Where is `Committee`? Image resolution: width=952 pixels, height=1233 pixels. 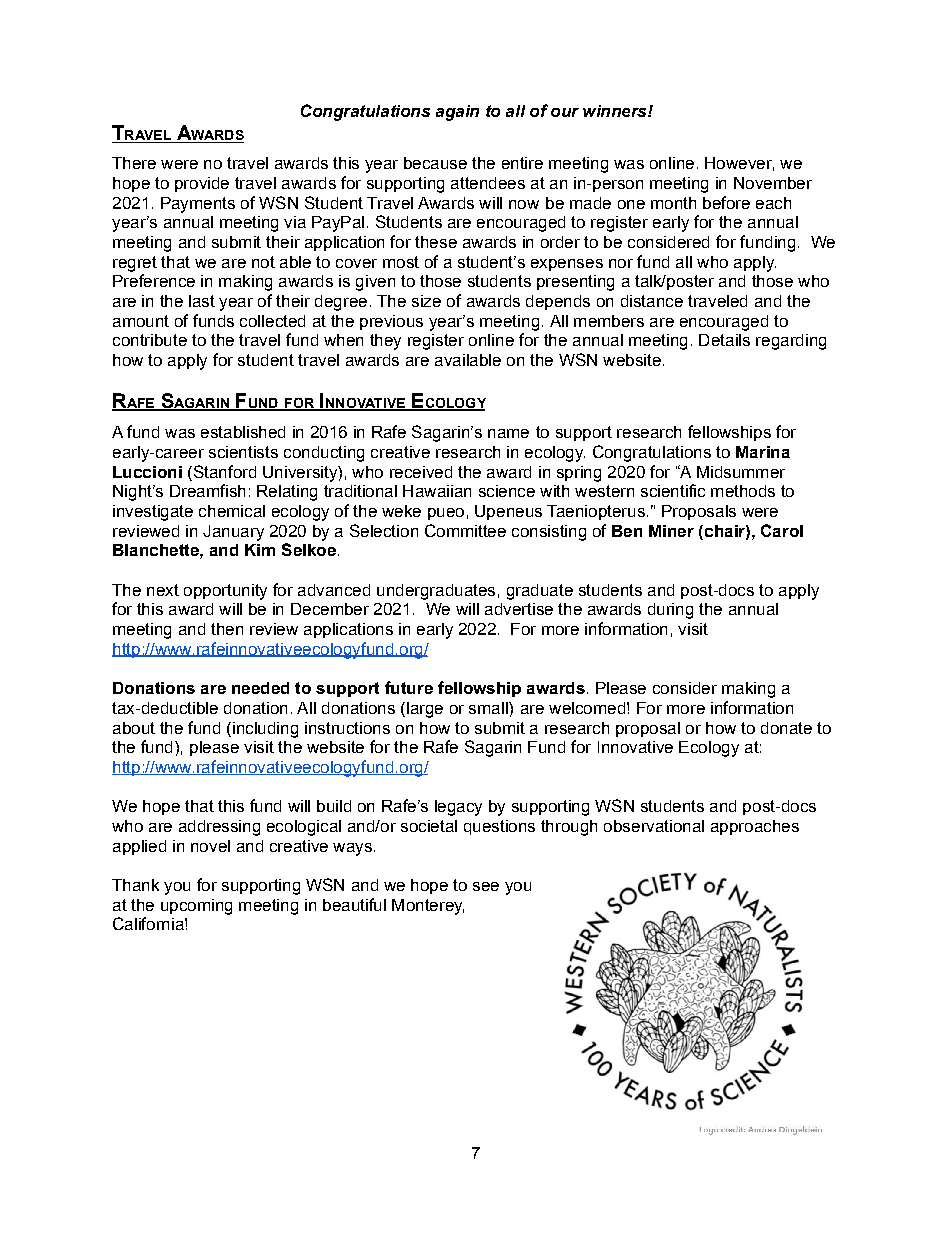 Committee is located at coordinates (465, 530).
